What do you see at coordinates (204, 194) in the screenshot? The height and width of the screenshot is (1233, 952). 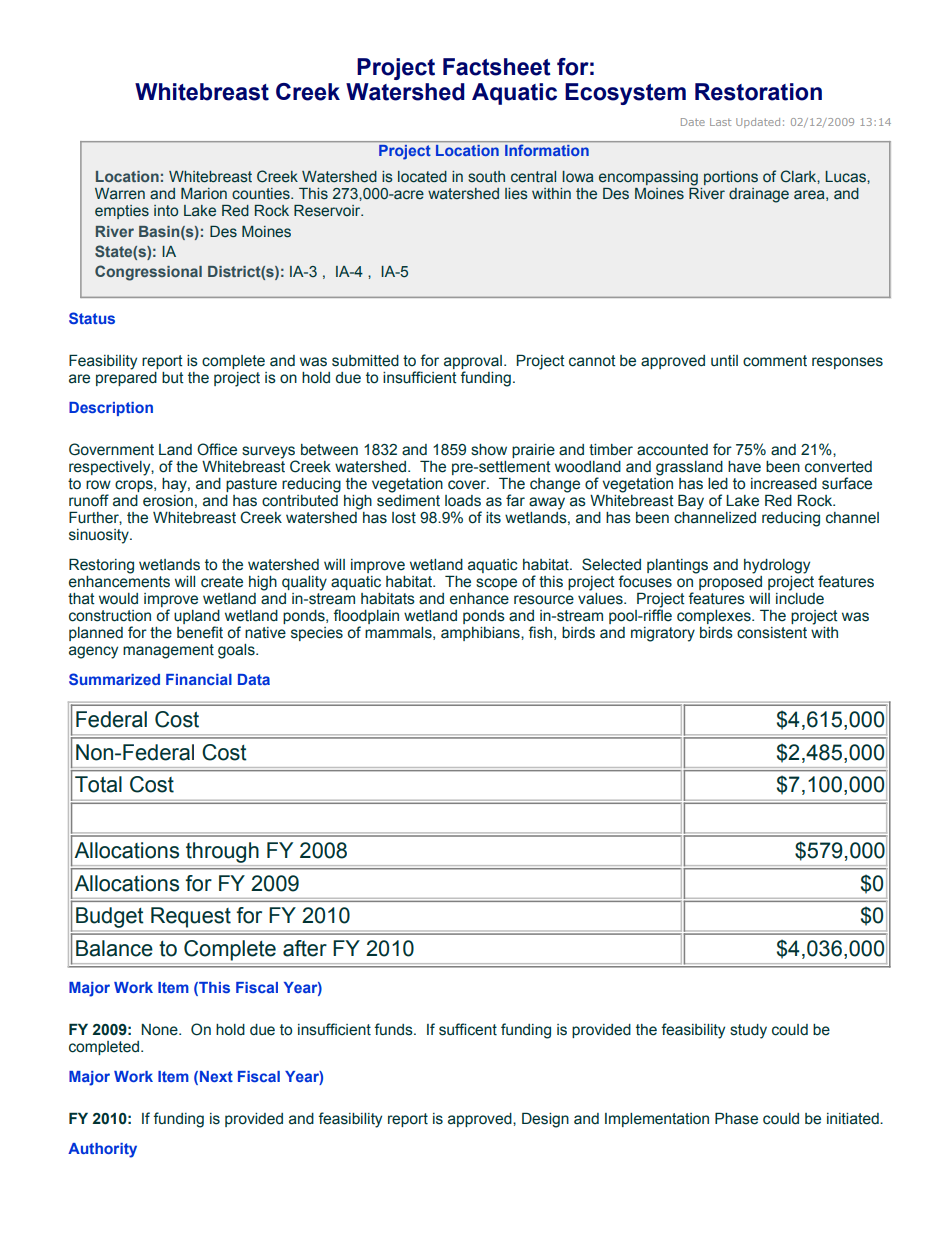 I see `Marion` at bounding box center [204, 194].
